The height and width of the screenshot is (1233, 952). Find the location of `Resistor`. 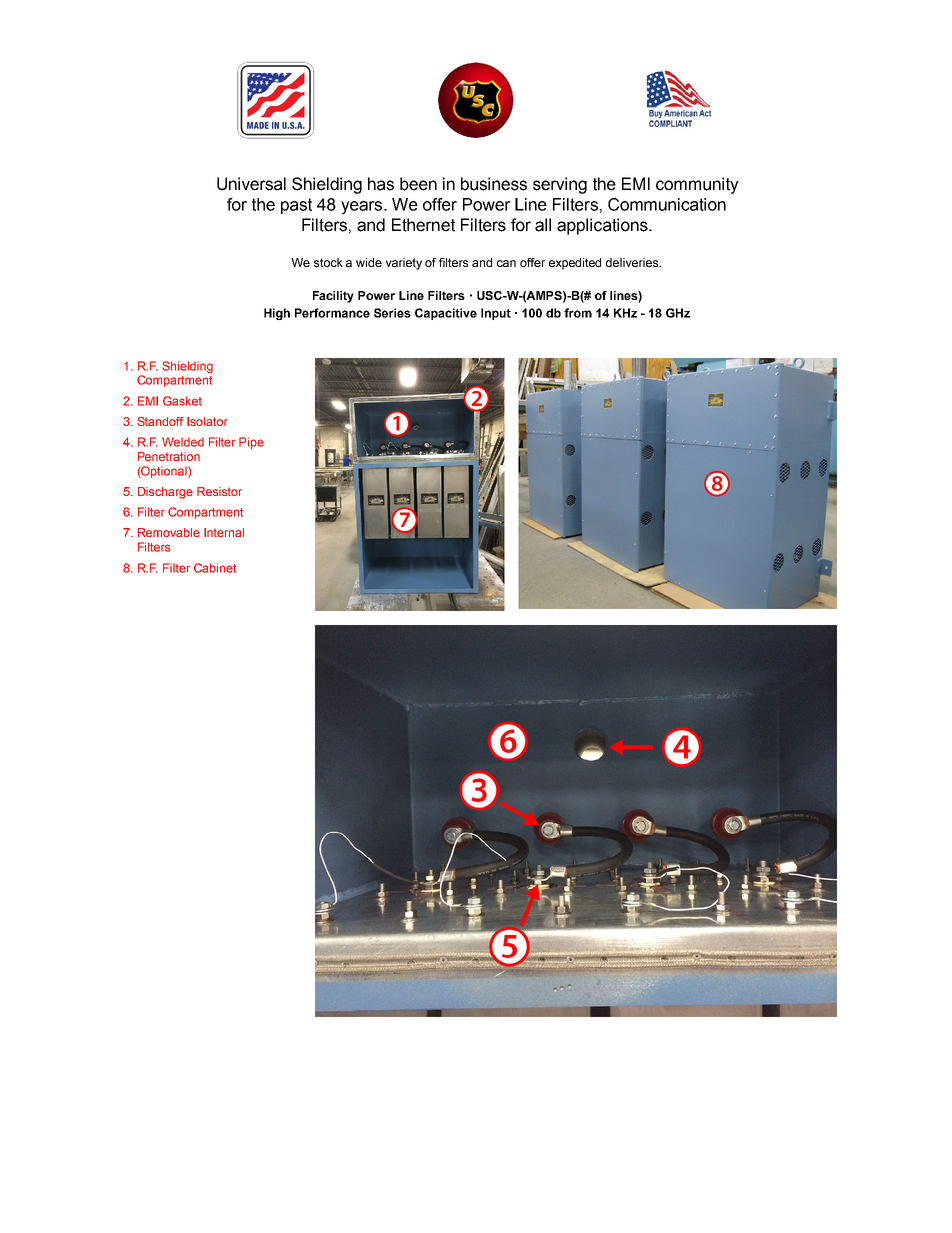

Resistor is located at coordinates (219, 491).
